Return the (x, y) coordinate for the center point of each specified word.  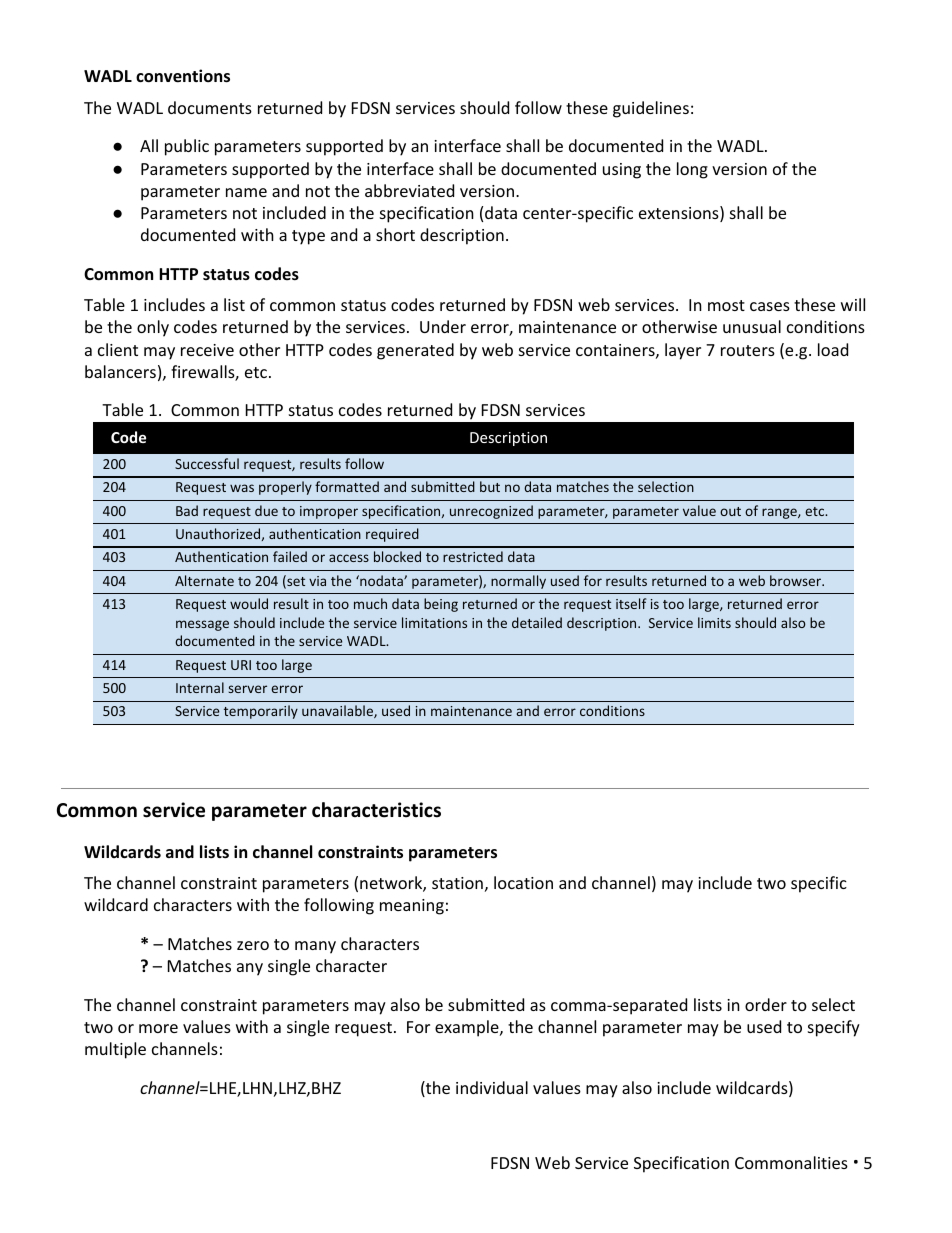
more (158, 1028)
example (468, 1028)
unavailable (338, 711)
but (490, 486)
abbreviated (409, 190)
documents (210, 107)
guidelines (651, 109)
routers (748, 350)
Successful (207, 463)
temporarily (261, 712)
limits (714, 622)
